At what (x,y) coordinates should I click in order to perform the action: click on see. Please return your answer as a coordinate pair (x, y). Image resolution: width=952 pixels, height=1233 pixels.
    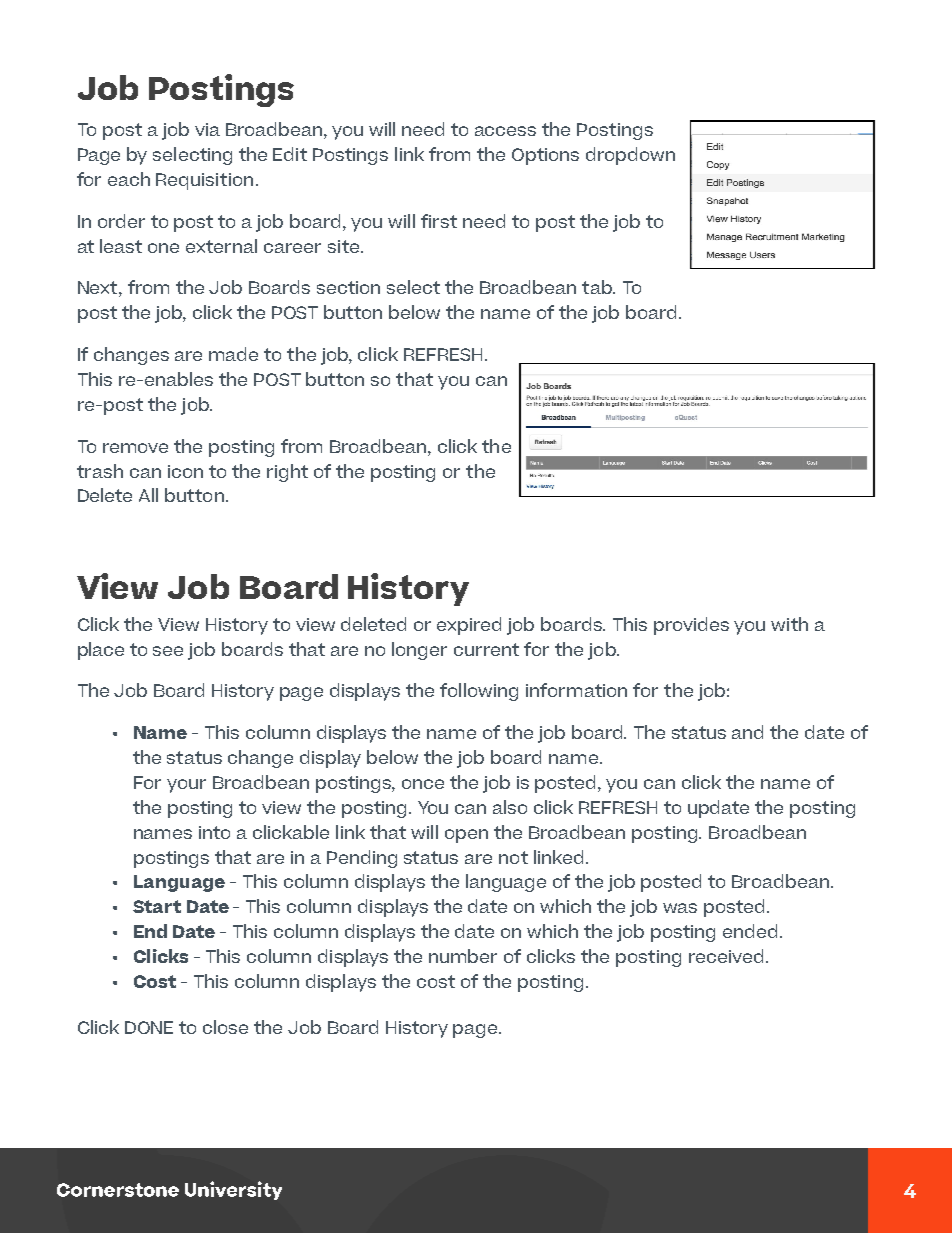
    Looking at the image, I should click on (168, 651).
